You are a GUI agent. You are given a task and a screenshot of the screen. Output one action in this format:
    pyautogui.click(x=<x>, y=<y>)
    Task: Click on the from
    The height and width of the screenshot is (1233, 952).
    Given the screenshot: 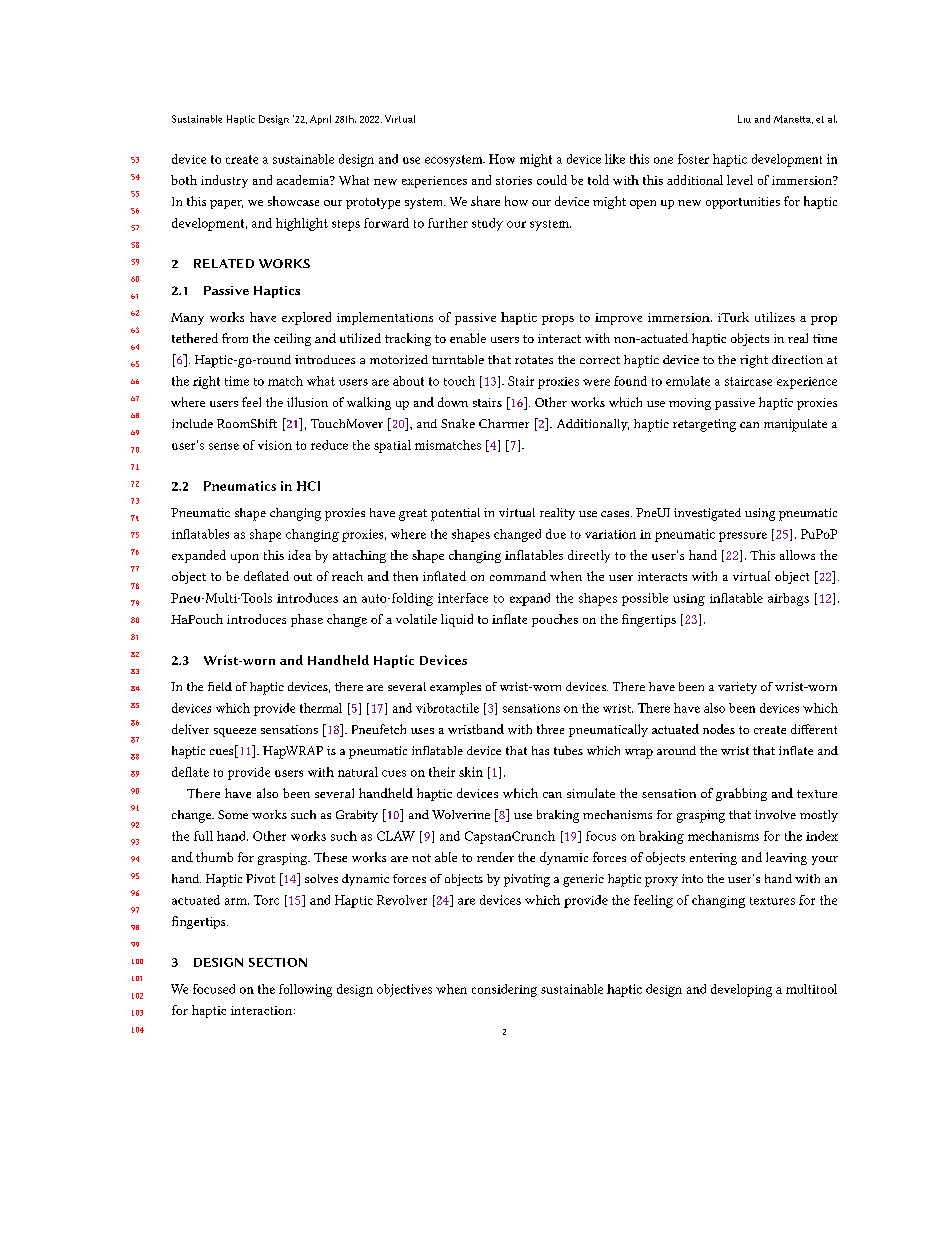 What is the action you would take?
    pyautogui.click(x=235, y=338)
